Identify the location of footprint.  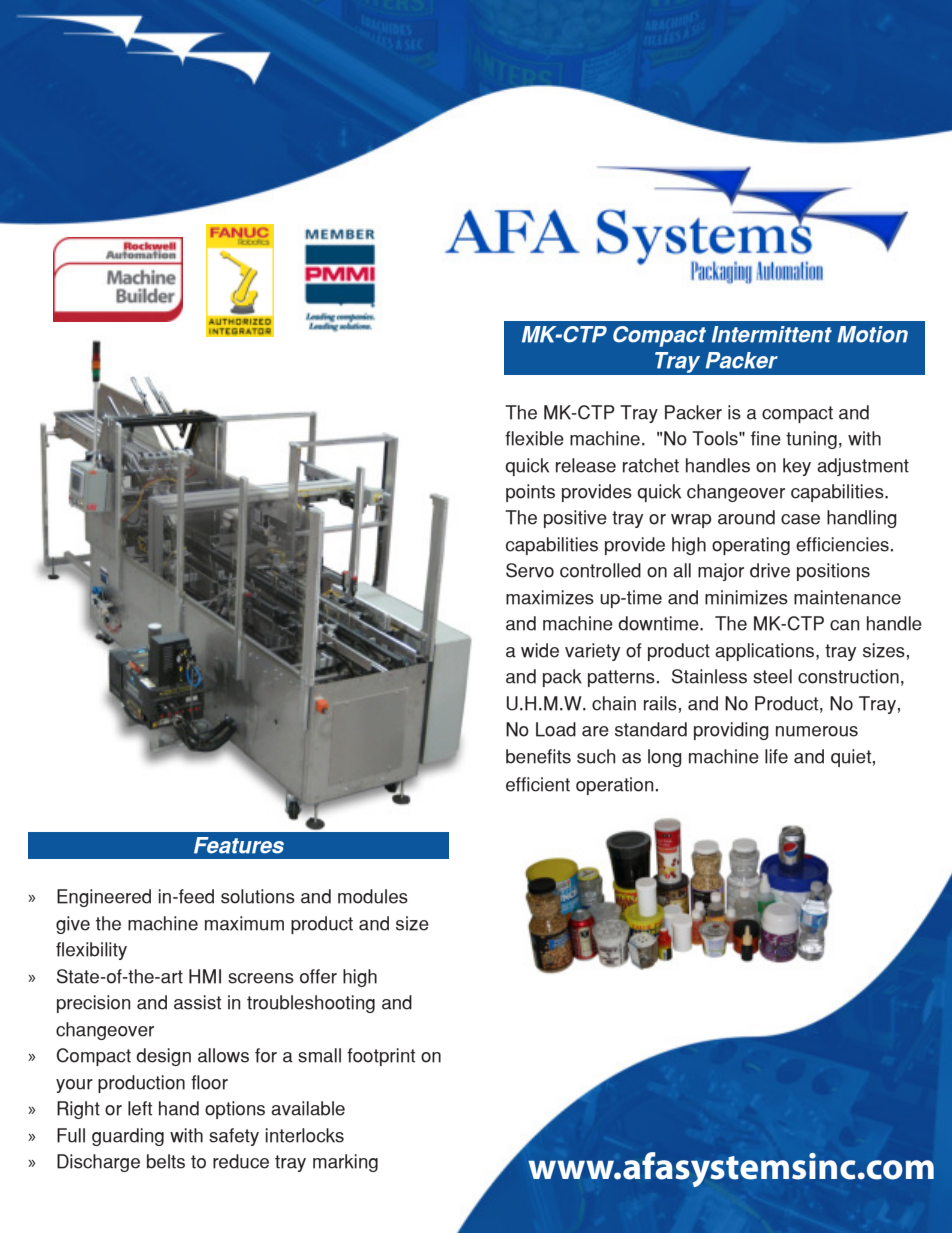
(381, 1057).
